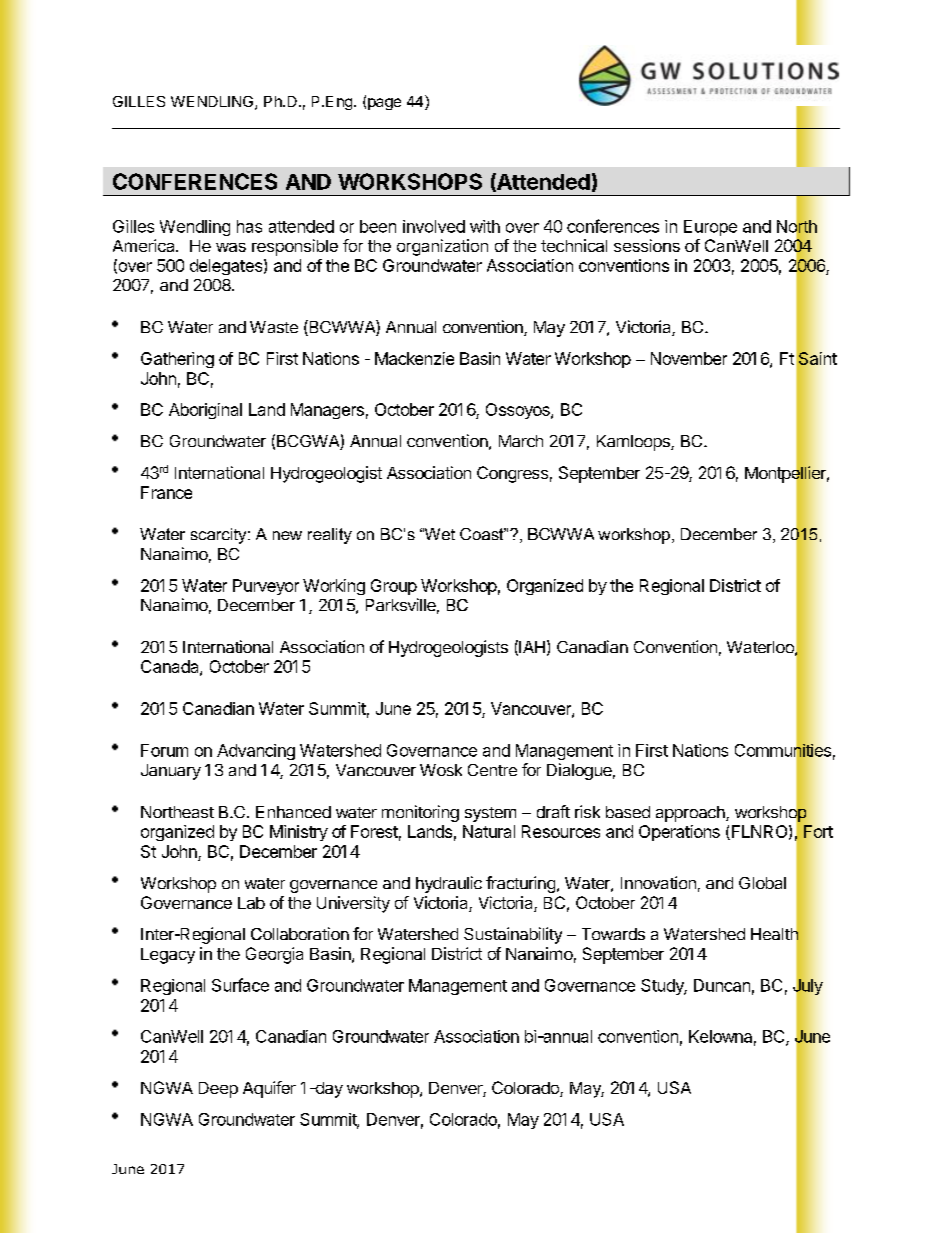 This page has width=952, height=1233. What do you see at coordinates (439, 534) in the page?
I see `Wet` at bounding box center [439, 534].
